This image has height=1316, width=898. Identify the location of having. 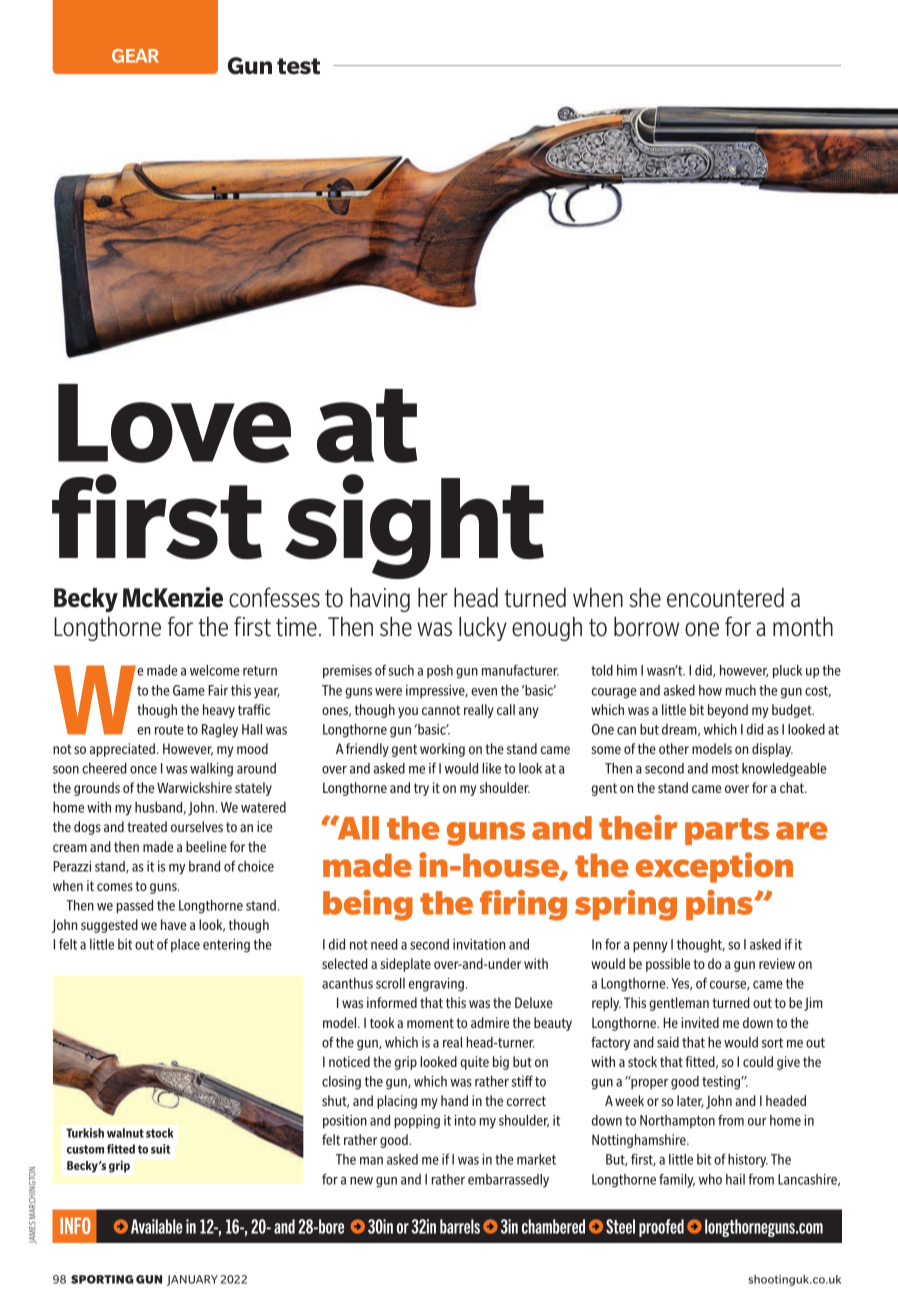
(380, 599).
